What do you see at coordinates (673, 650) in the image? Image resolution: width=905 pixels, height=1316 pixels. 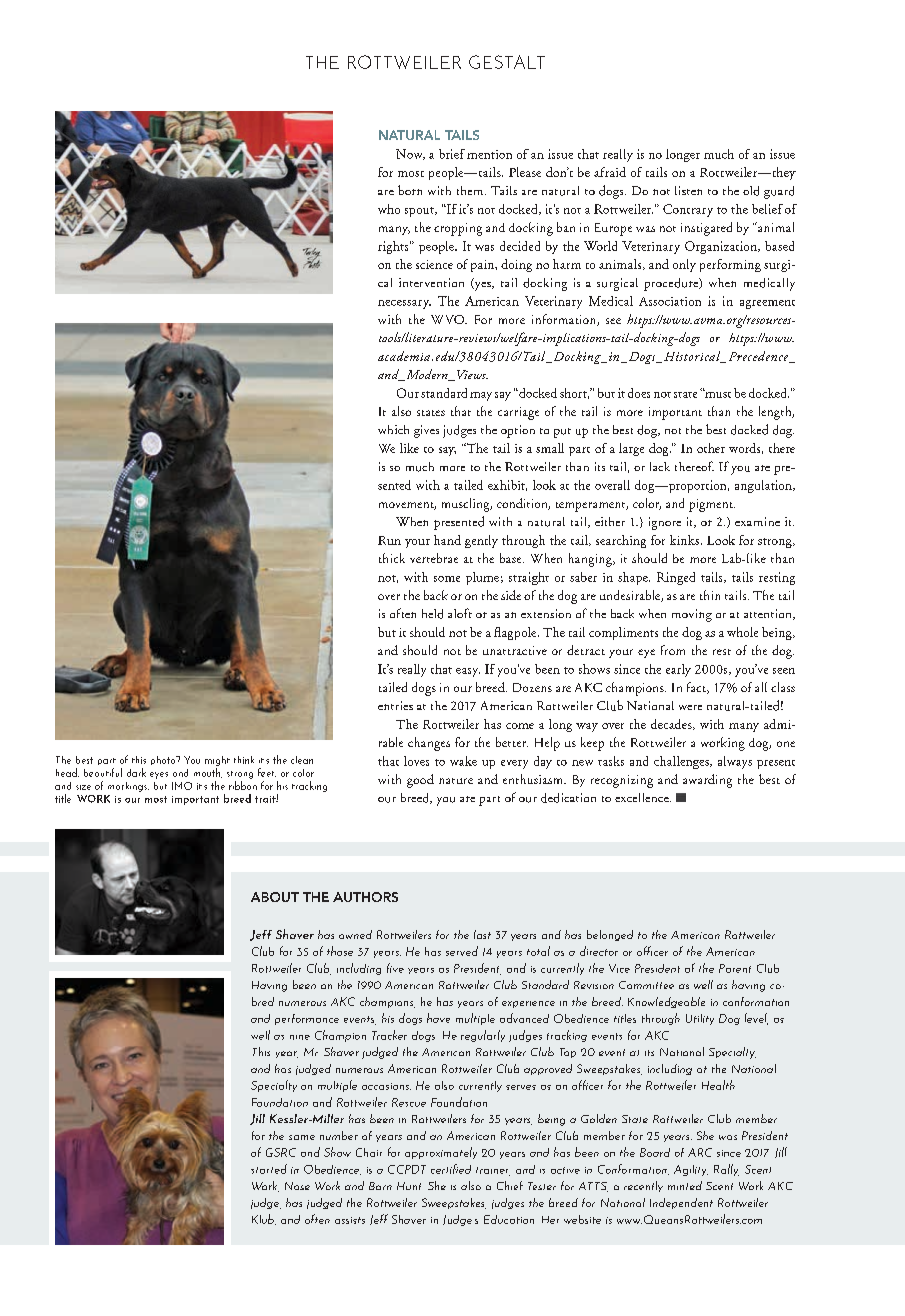 I see `from` at bounding box center [673, 650].
